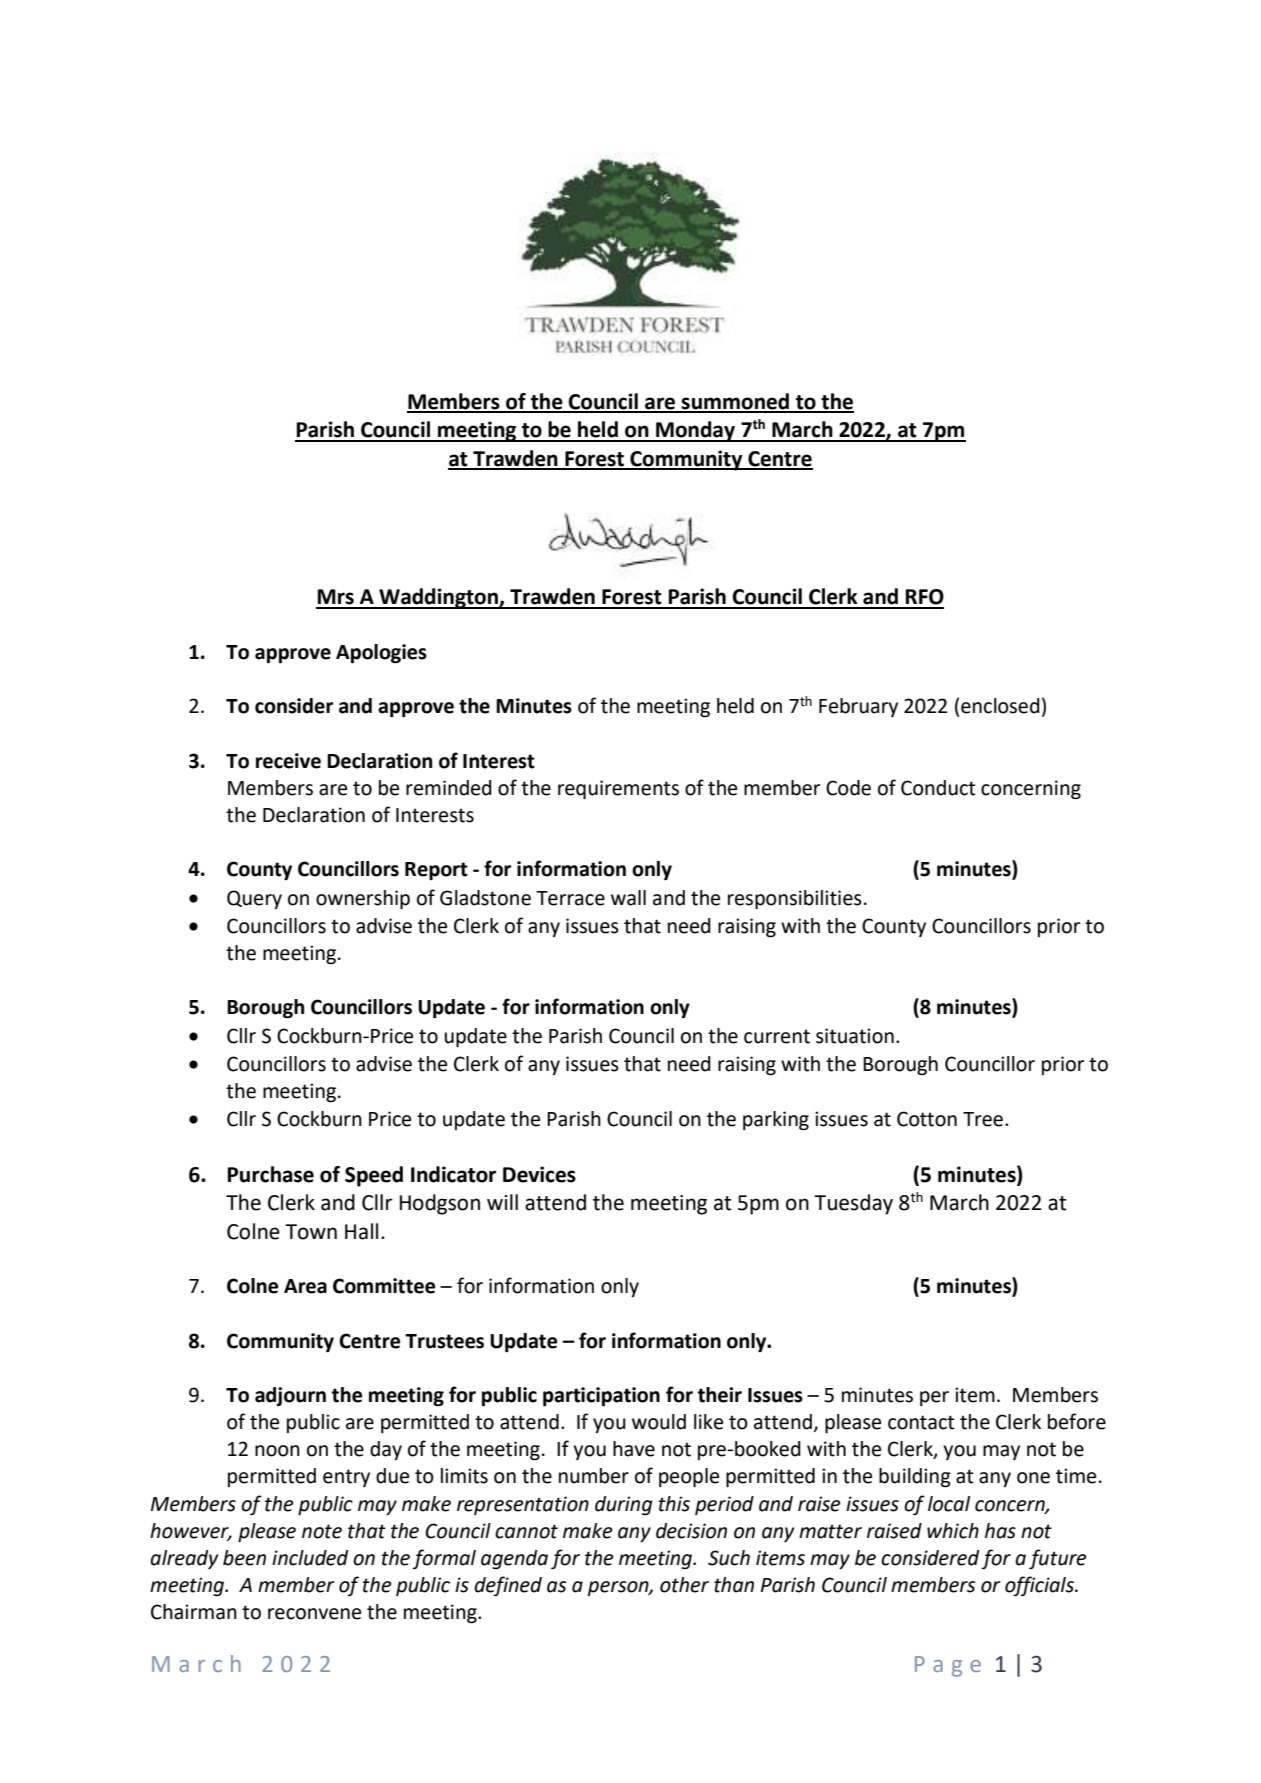  What do you see at coordinates (695, 431) in the screenshot?
I see `Monday` at bounding box center [695, 431].
